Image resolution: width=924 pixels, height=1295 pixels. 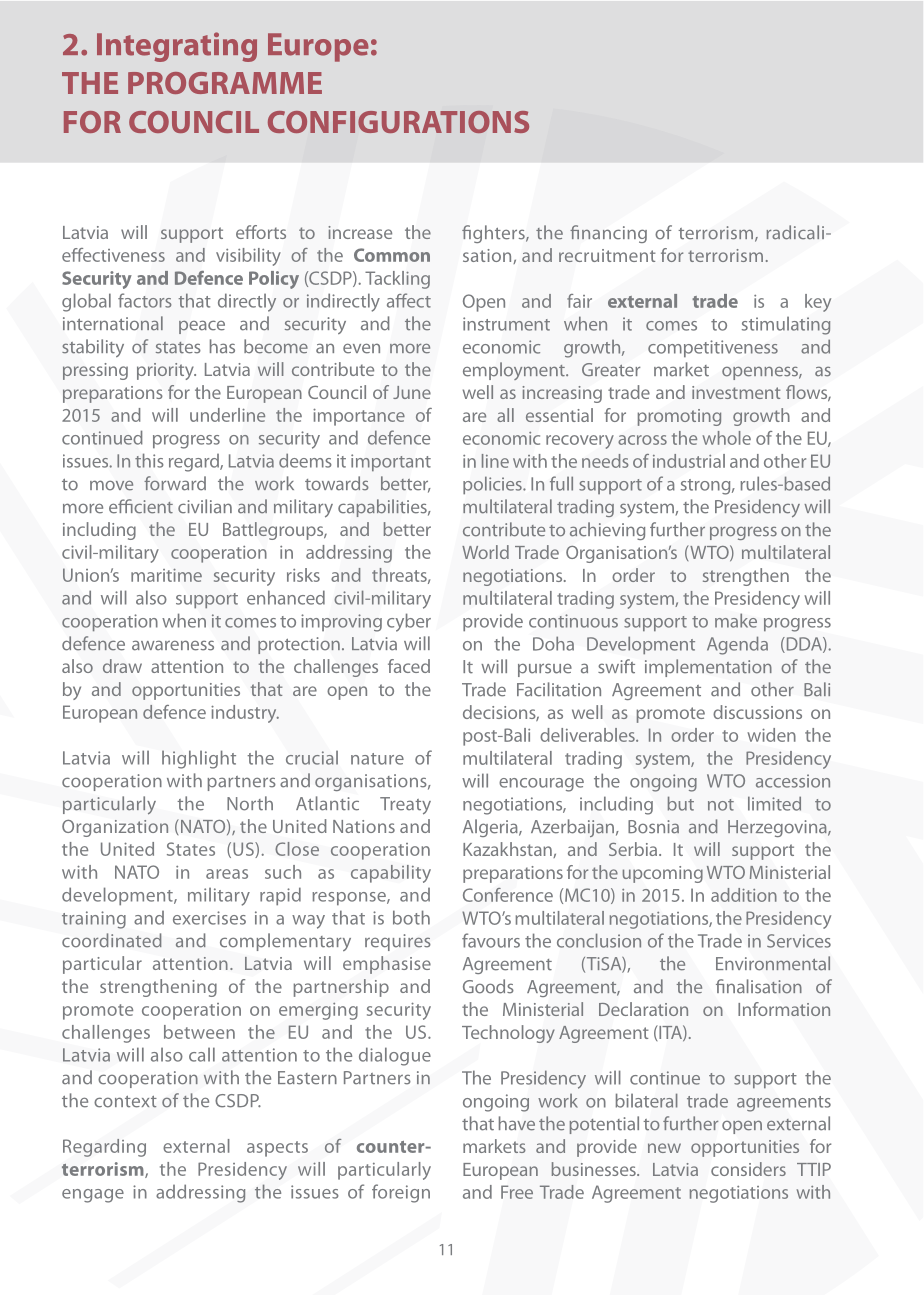 I want to click on Integrating, so click(x=177, y=47).
